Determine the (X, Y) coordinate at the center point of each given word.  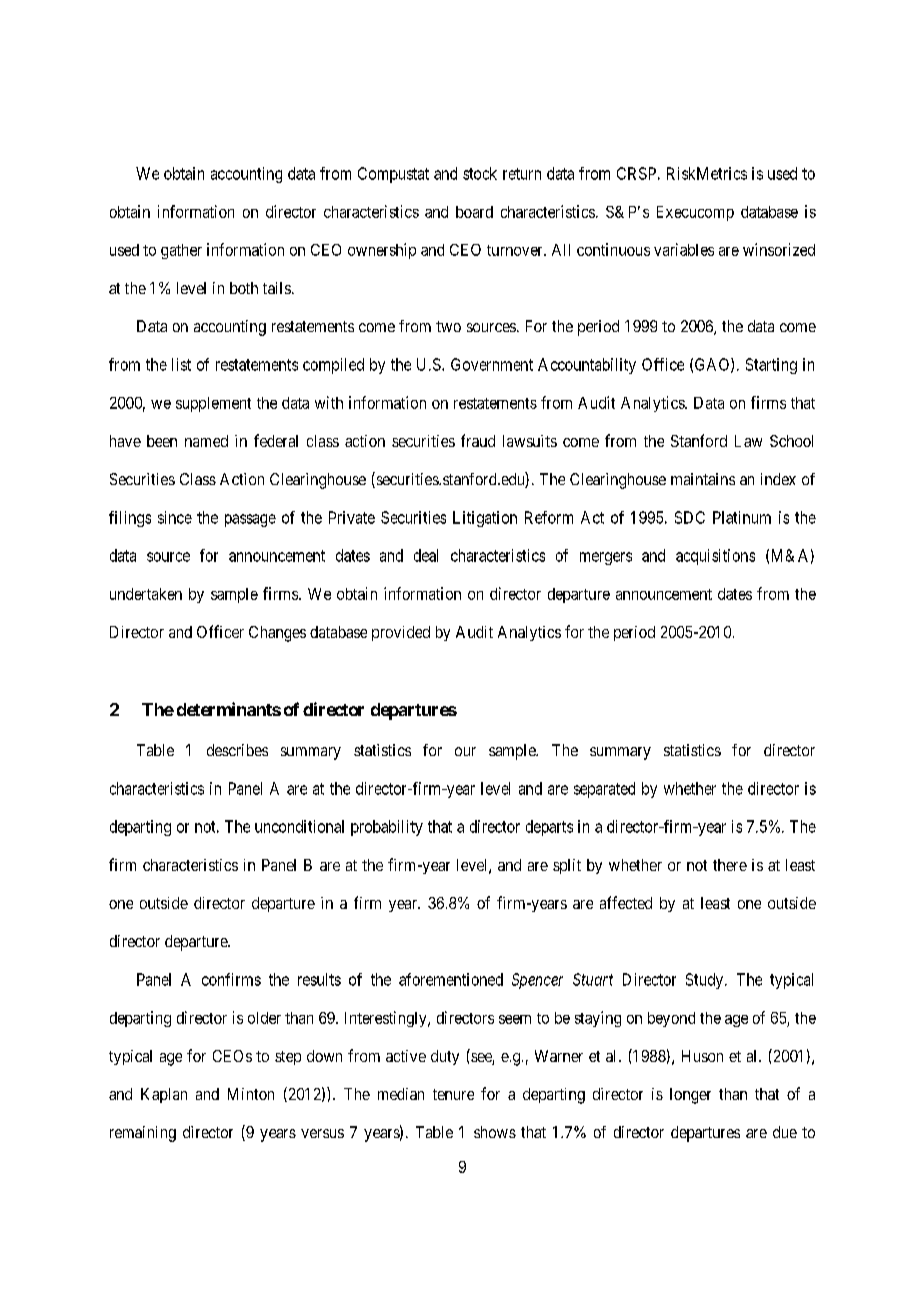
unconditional (299, 826)
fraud (478, 440)
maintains (703, 479)
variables (684, 249)
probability (387, 828)
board (474, 212)
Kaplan (164, 1095)
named (206, 441)
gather (181, 251)
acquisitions (715, 557)
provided (401, 633)
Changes (277, 634)
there (730, 865)
